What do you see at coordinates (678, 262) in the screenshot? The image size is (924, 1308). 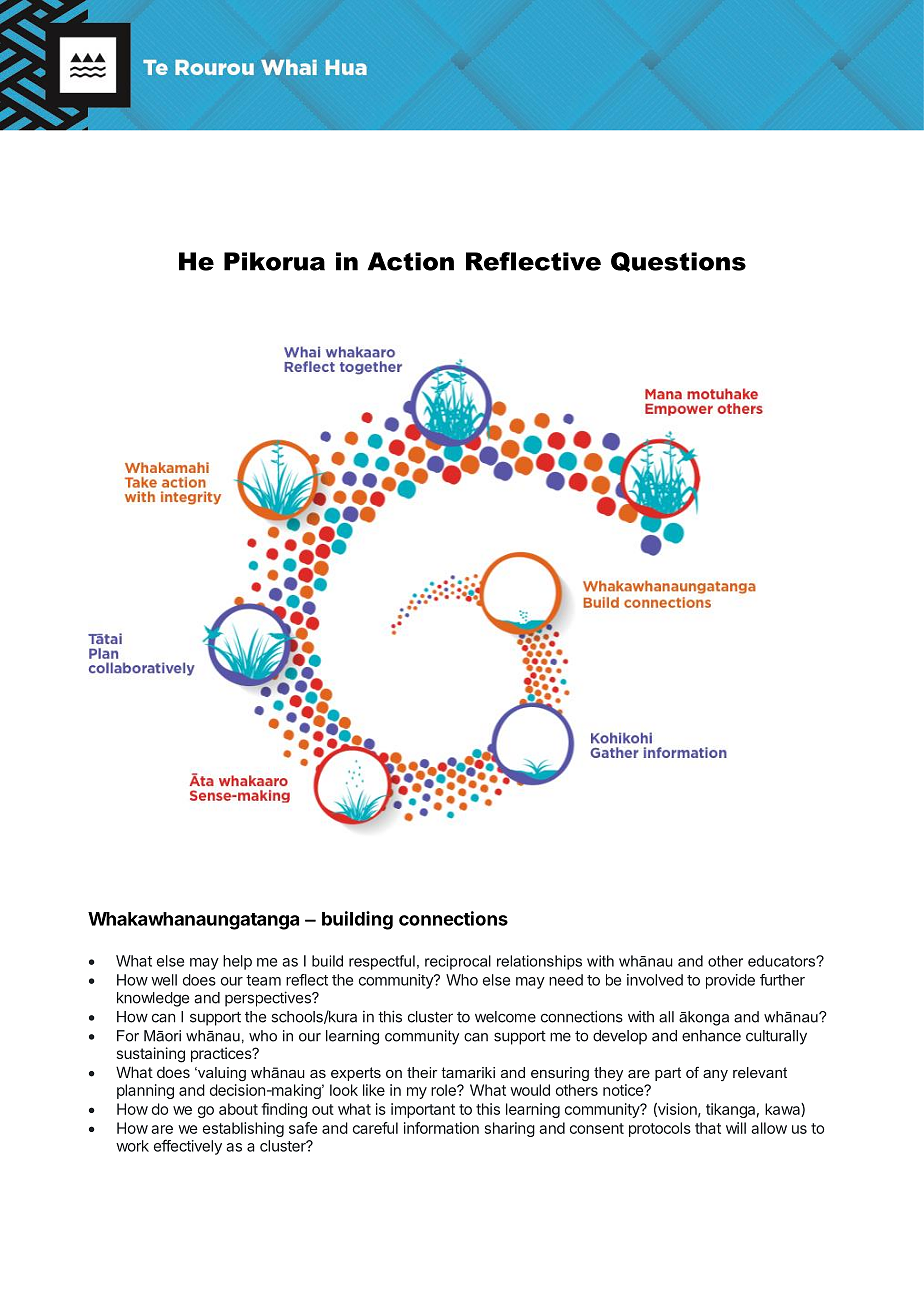 I see `Questions` at bounding box center [678, 262].
